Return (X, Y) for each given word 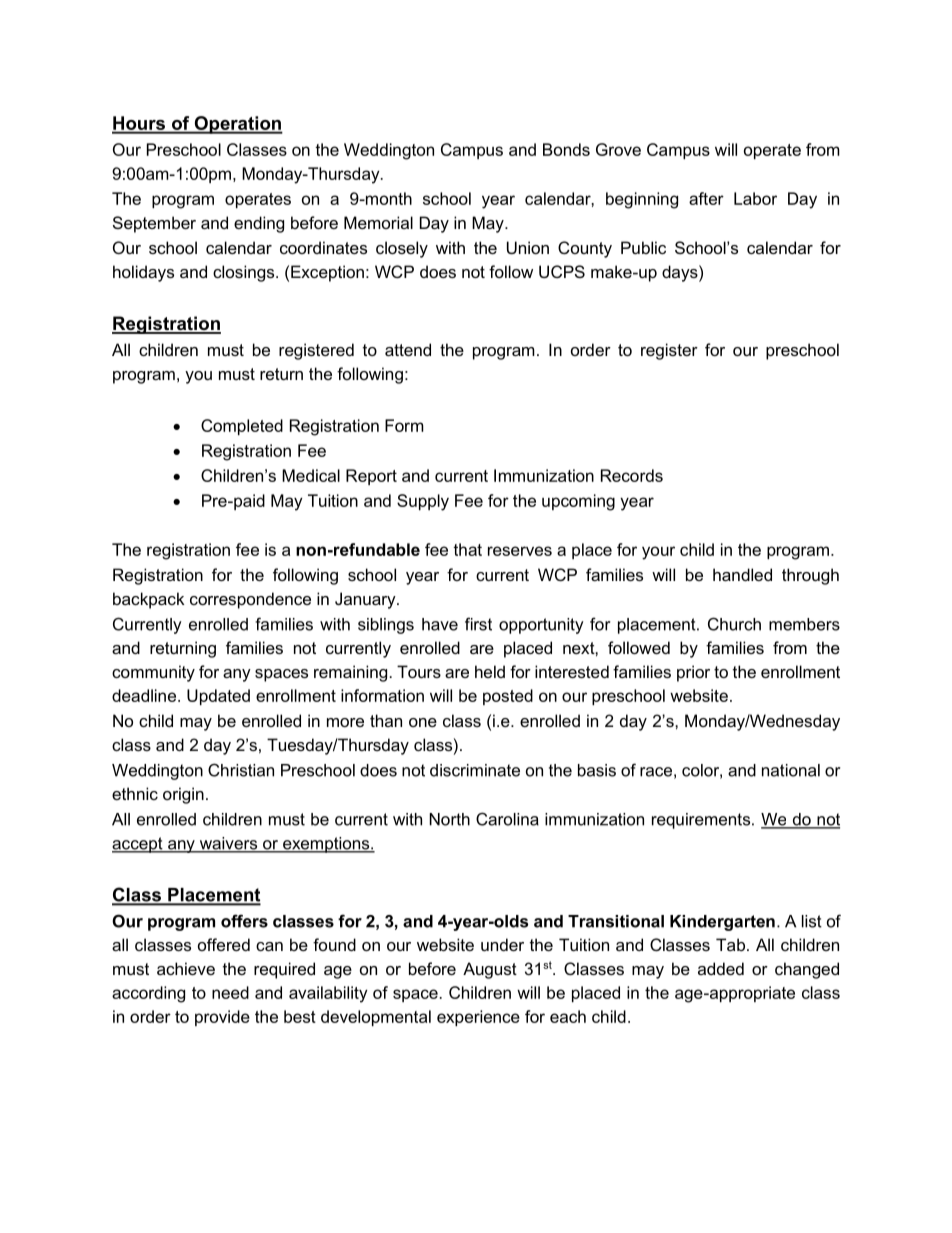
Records (632, 475)
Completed (242, 427)
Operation (237, 125)
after (706, 198)
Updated (218, 697)
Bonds (566, 149)
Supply (423, 502)
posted (508, 697)
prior (693, 673)
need (230, 992)
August (490, 970)
